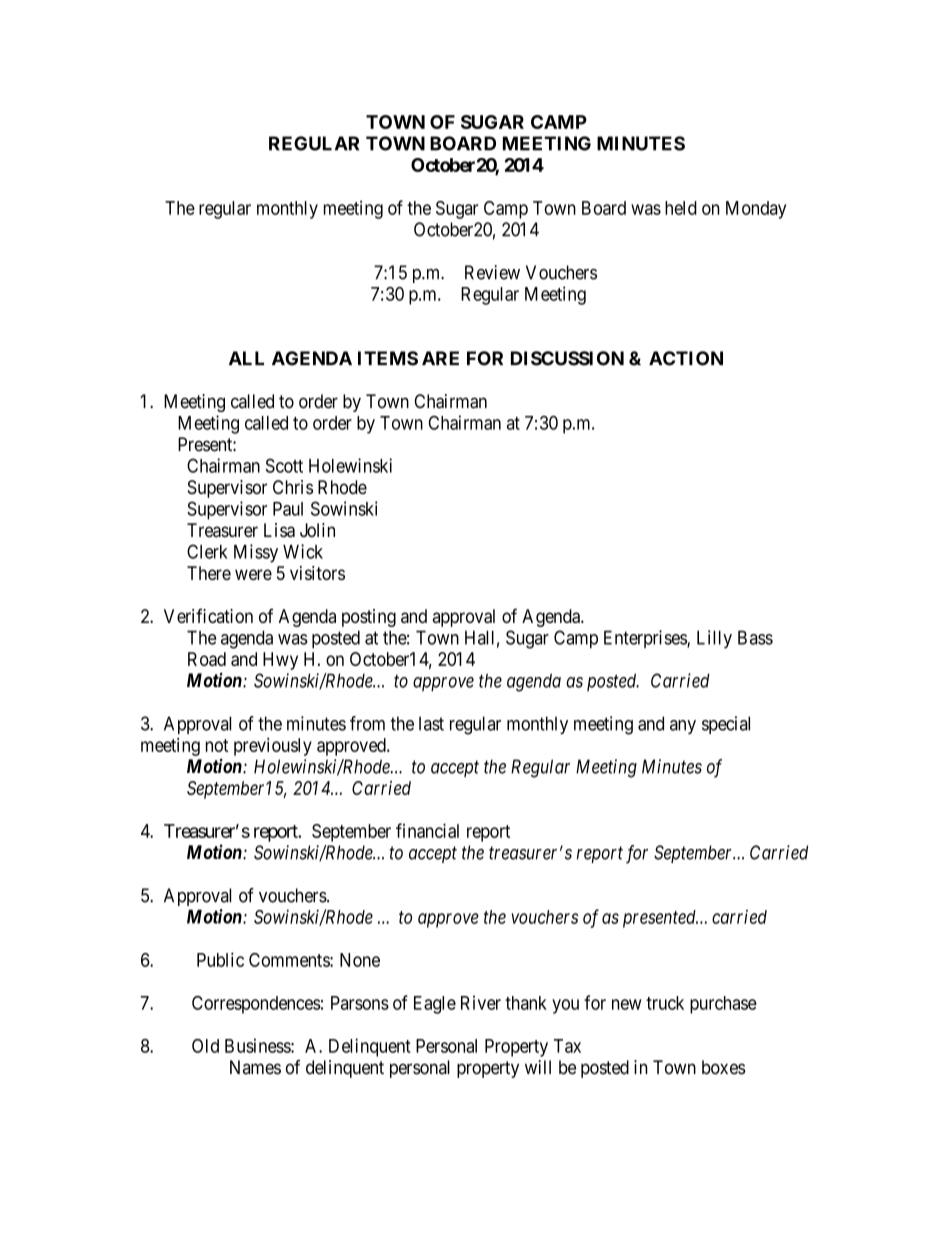 The height and width of the screenshot is (1233, 952). What do you see at coordinates (280, 661) in the screenshot?
I see `Hwy` at bounding box center [280, 661].
